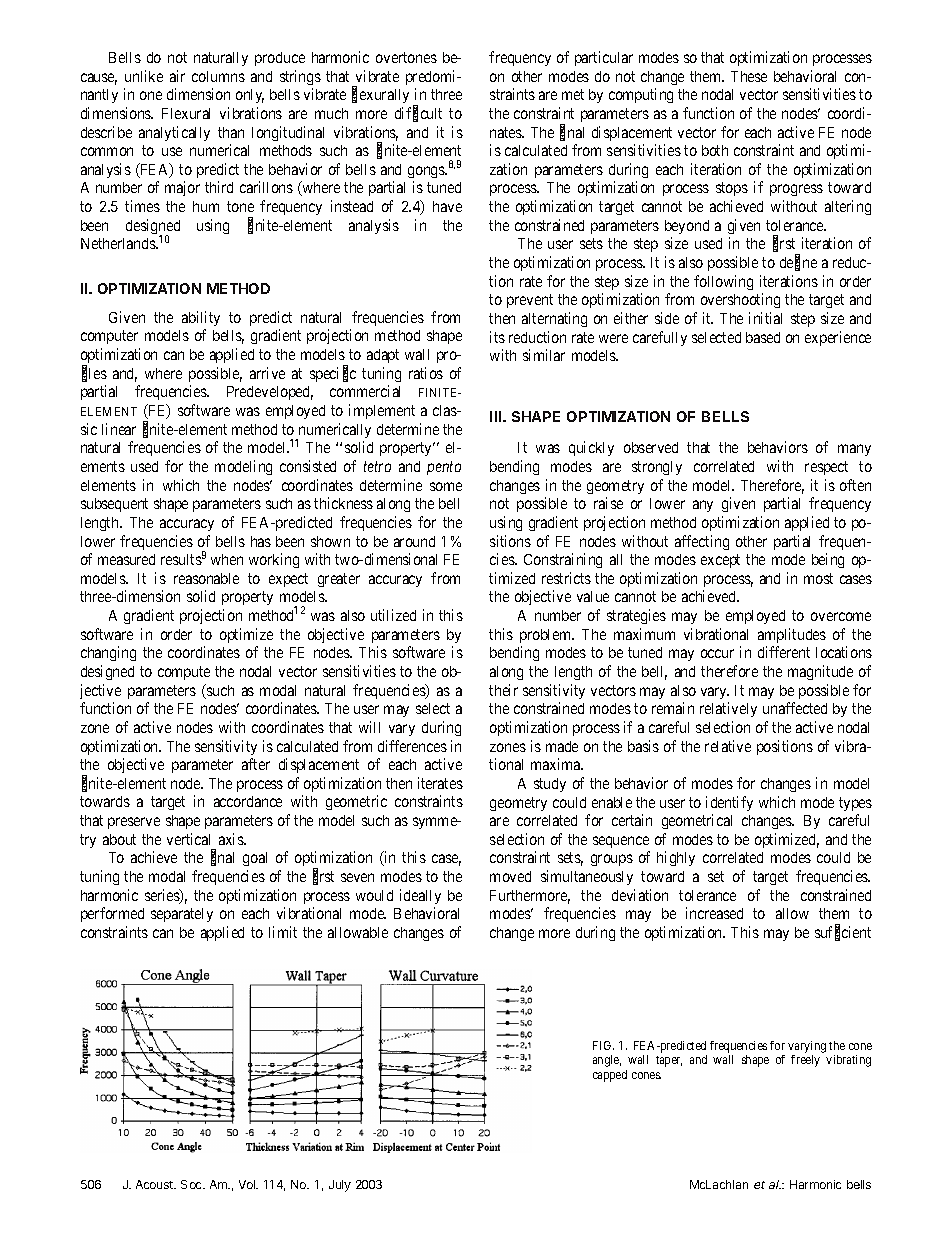  Describe the element at coordinates (547, 636) in the document. I see `problem` at that location.
